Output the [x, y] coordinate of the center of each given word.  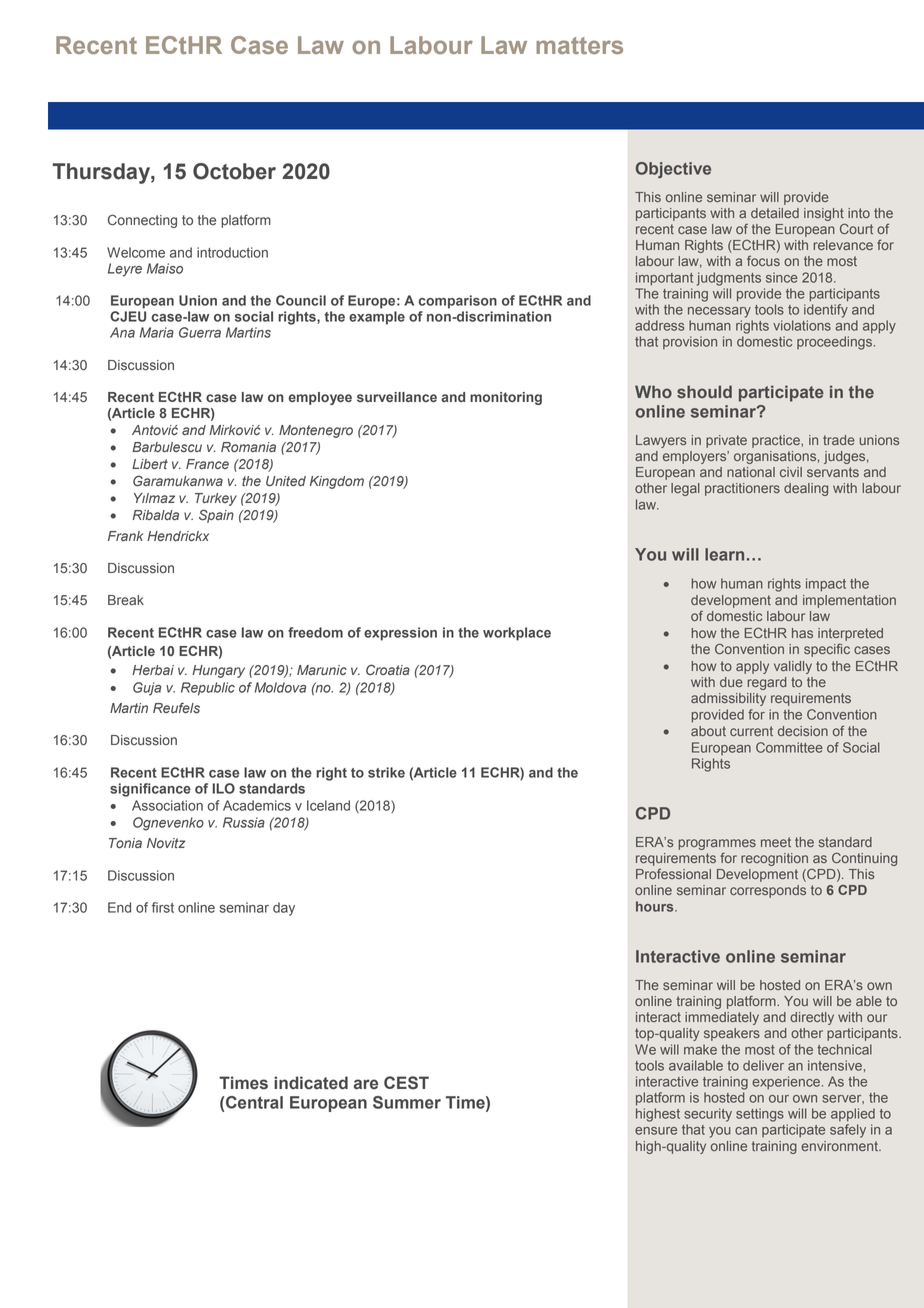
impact [826, 585]
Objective [673, 170]
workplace [517, 634]
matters [579, 45]
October [234, 171]
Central [254, 1102]
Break [126, 600]
